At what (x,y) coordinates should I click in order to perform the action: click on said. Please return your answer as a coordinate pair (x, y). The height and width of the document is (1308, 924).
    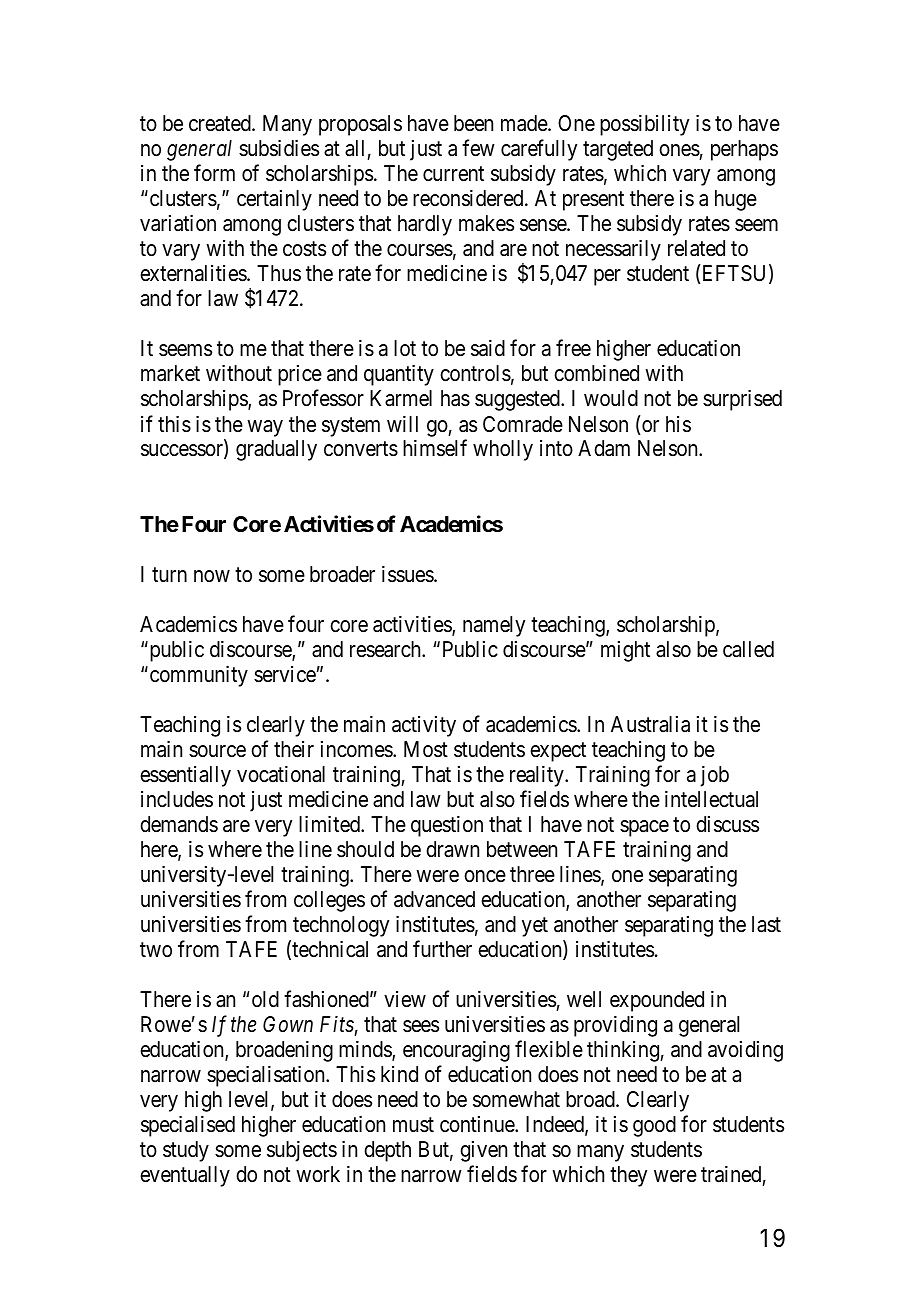
    Looking at the image, I should click on (488, 348).
